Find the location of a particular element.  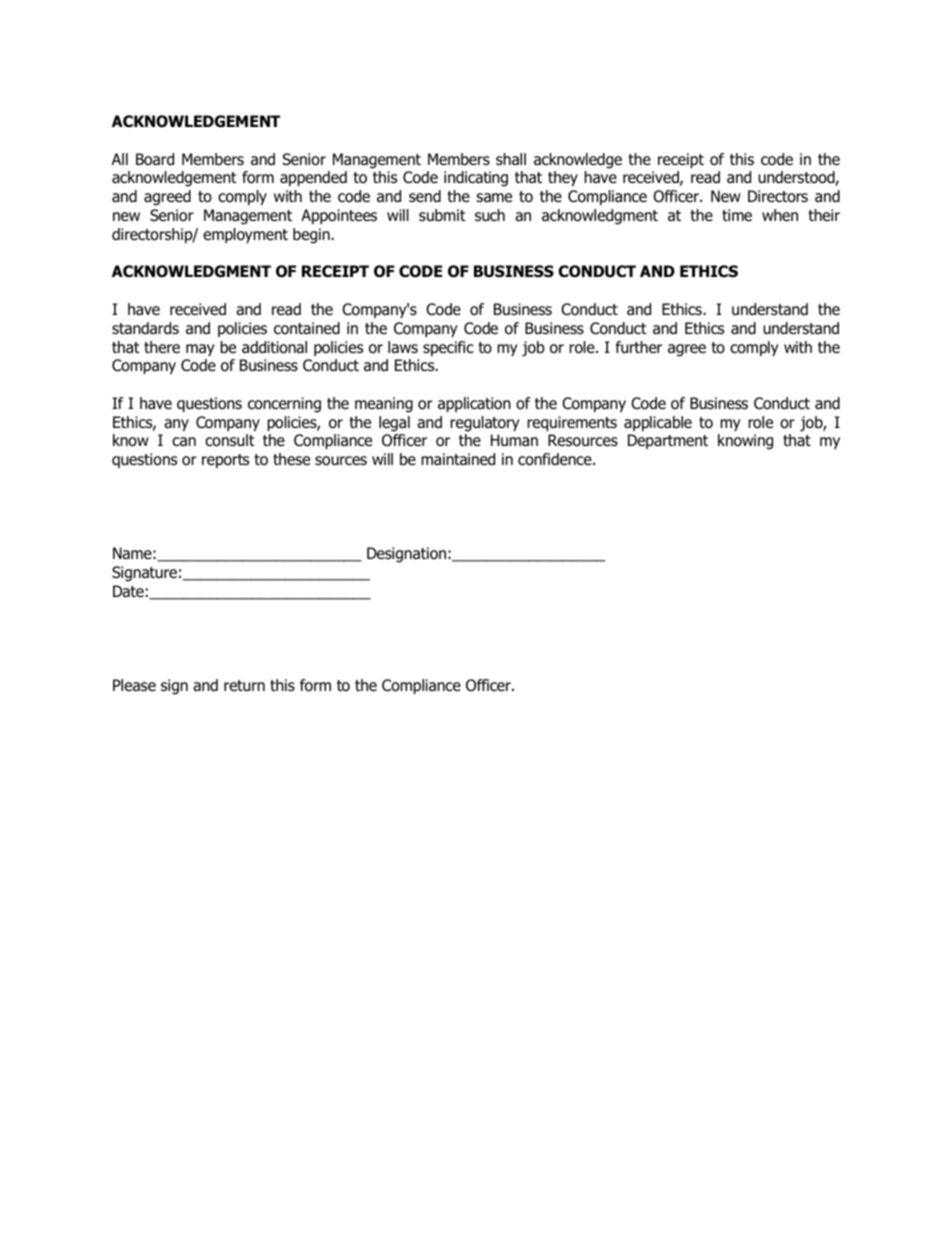

Board is located at coordinates (155, 159).
